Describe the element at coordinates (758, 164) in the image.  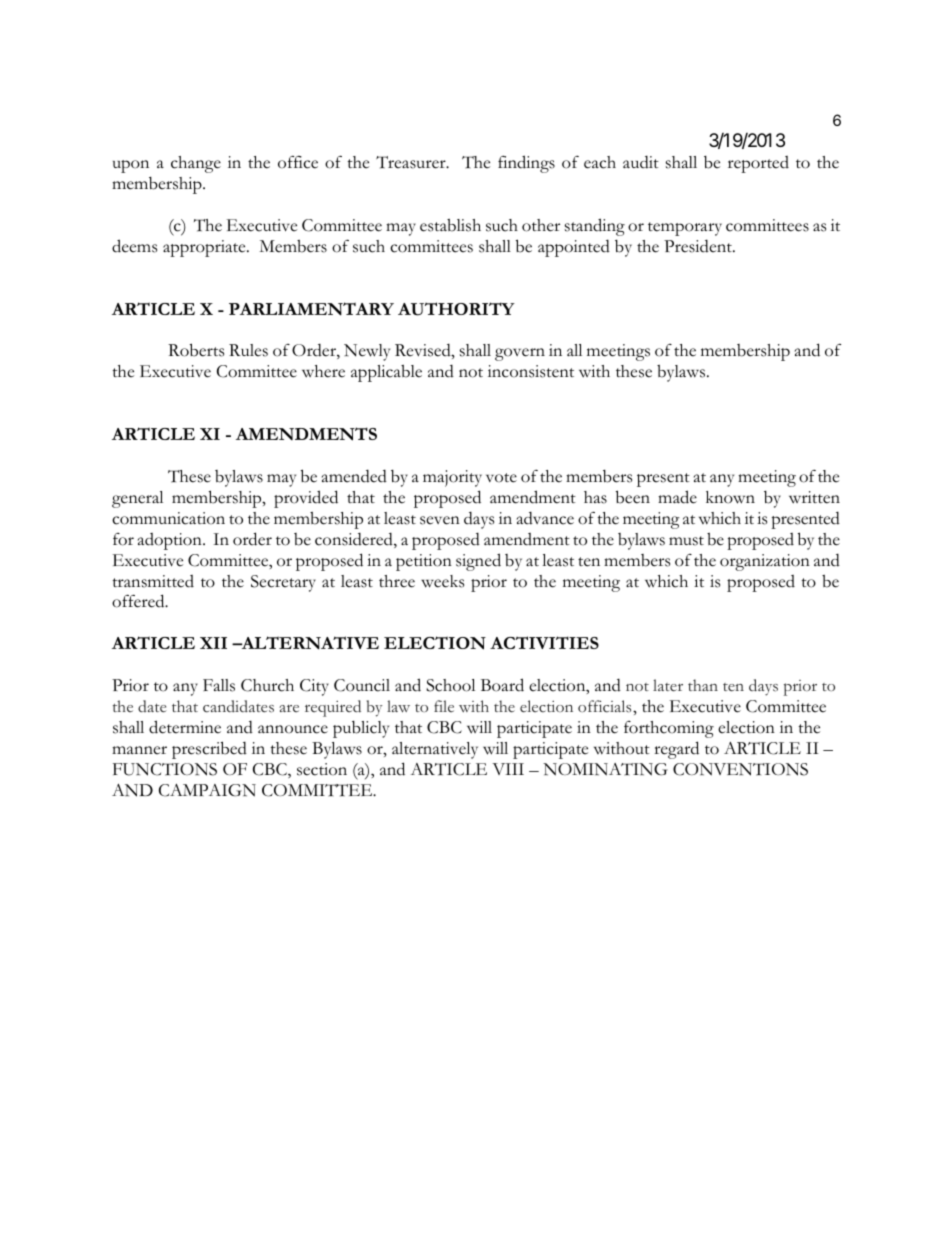
I see `reported` at that location.
